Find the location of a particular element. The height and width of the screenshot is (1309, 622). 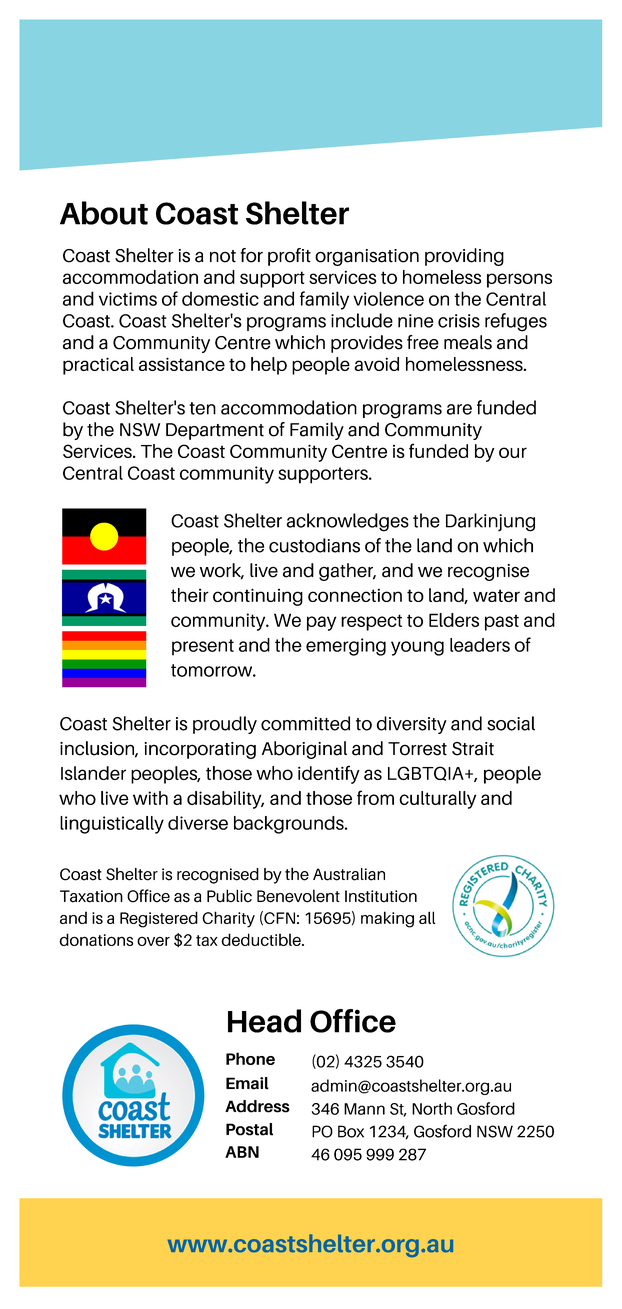

profit is located at coordinates (289, 257).
